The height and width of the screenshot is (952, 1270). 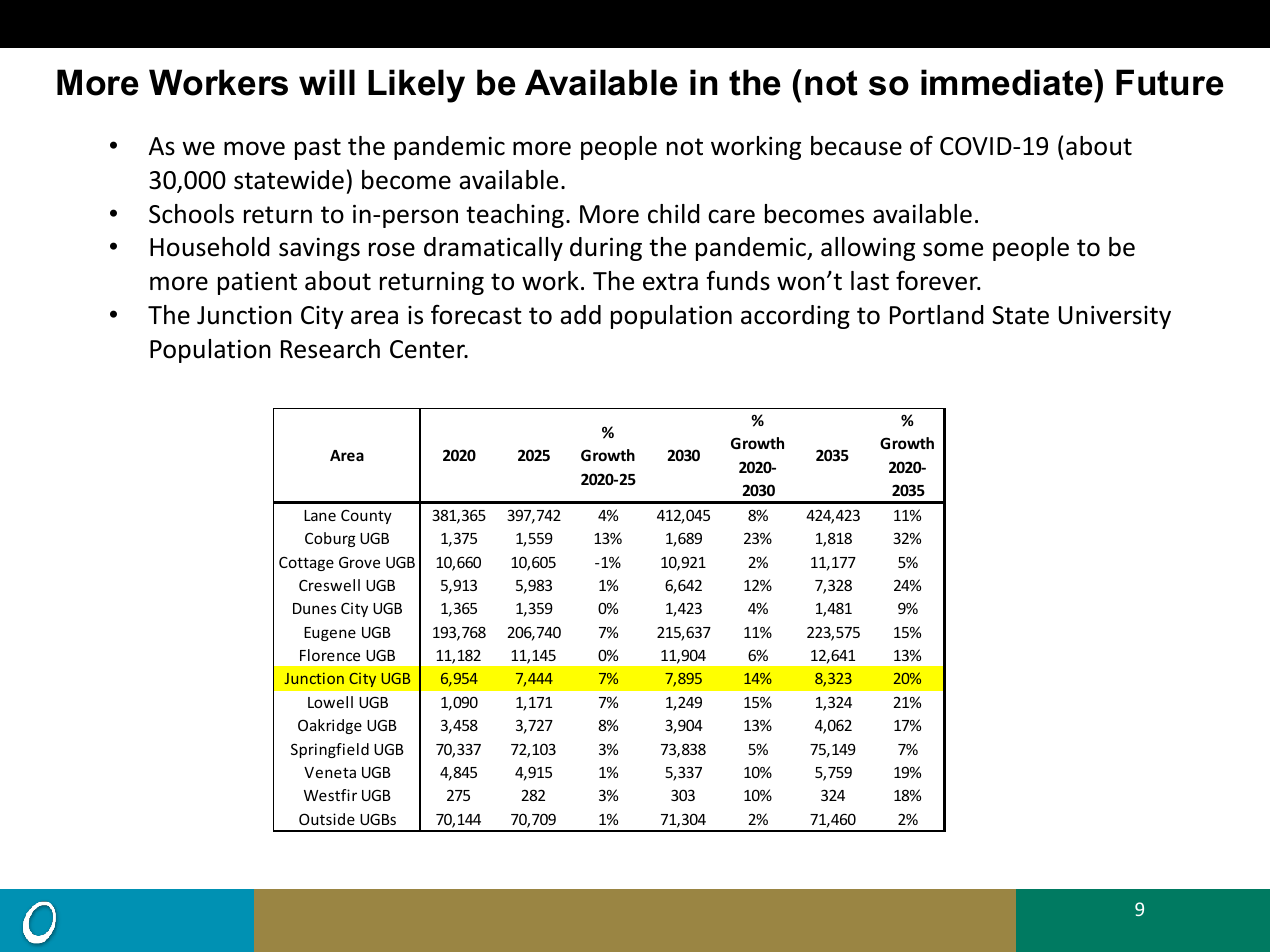 I want to click on Veneta, so click(x=330, y=772).
